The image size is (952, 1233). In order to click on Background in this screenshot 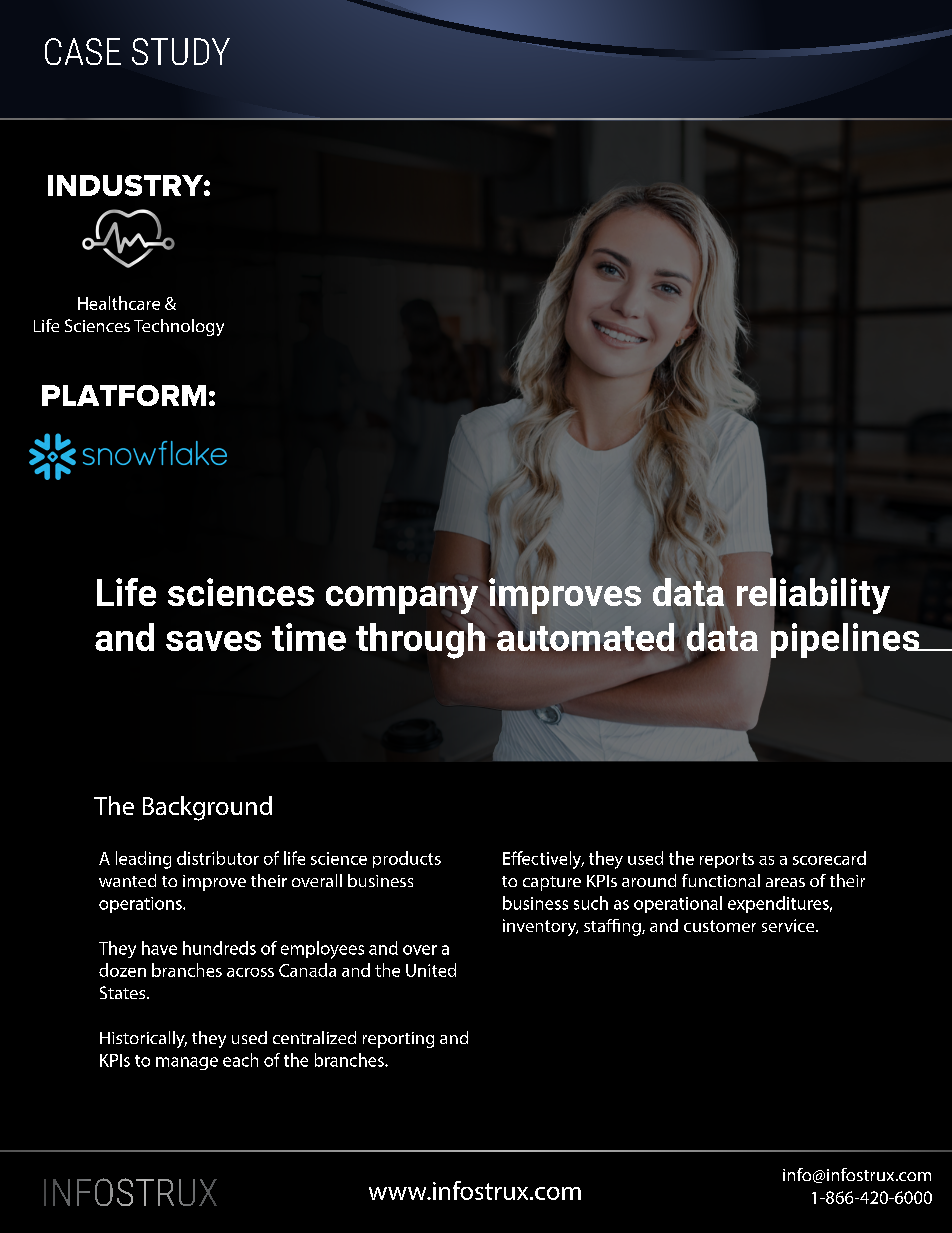, I will do `click(207, 808)`.
